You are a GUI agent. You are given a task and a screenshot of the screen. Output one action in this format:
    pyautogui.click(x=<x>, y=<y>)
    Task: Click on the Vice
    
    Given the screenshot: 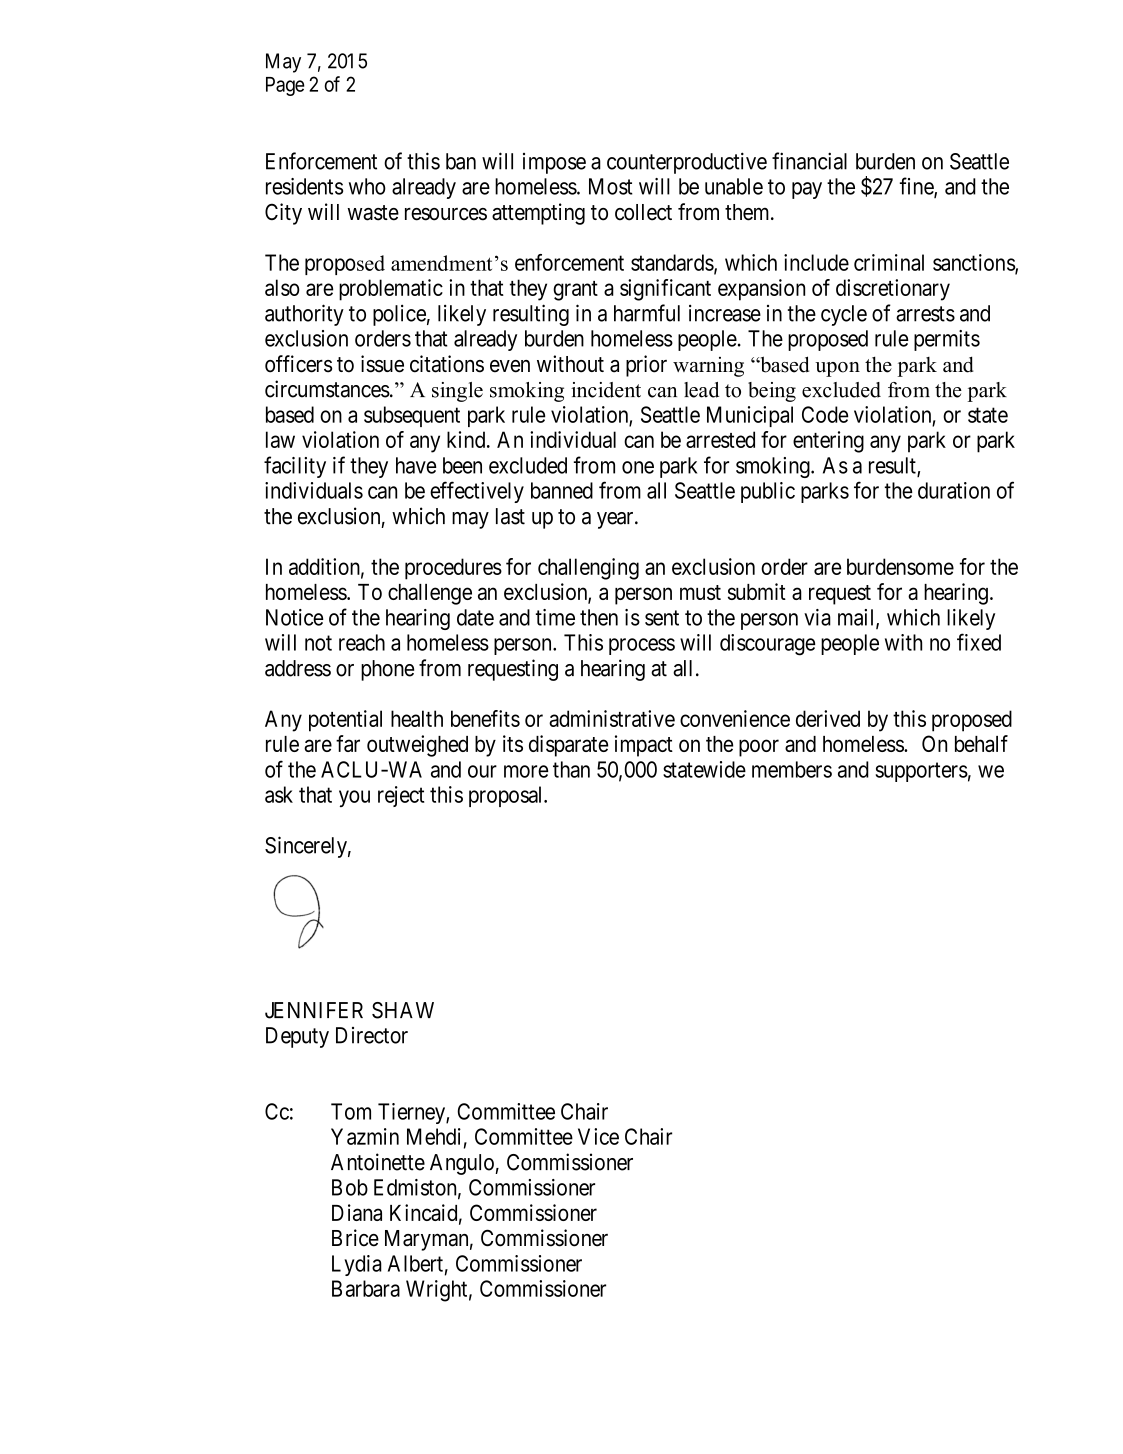 What is the action you would take?
    pyautogui.click(x=598, y=1136)
